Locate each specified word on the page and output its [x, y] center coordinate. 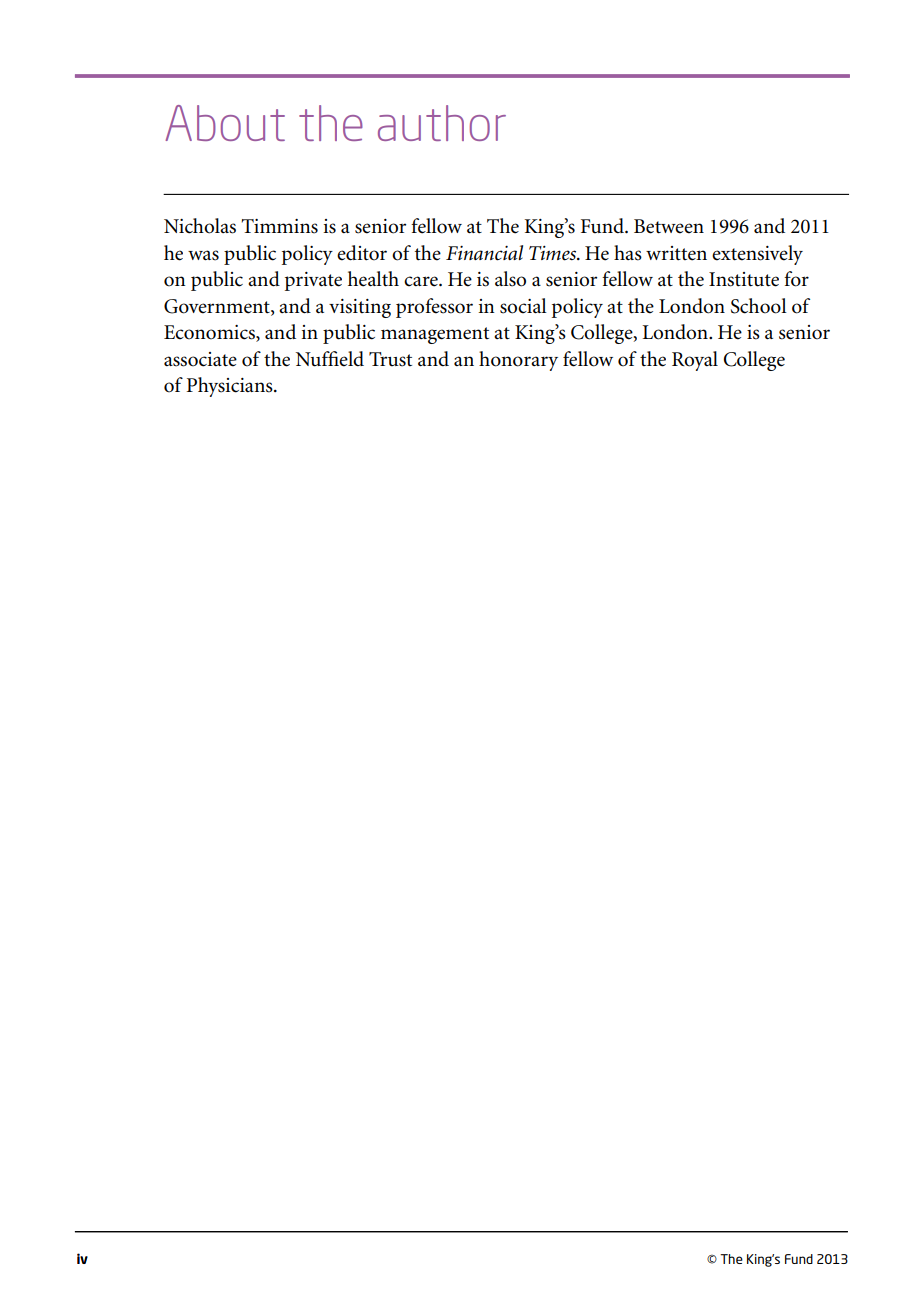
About [225, 123]
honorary [518, 361]
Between [669, 226]
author [442, 123]
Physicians [231, 387]
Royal [695, 361]
